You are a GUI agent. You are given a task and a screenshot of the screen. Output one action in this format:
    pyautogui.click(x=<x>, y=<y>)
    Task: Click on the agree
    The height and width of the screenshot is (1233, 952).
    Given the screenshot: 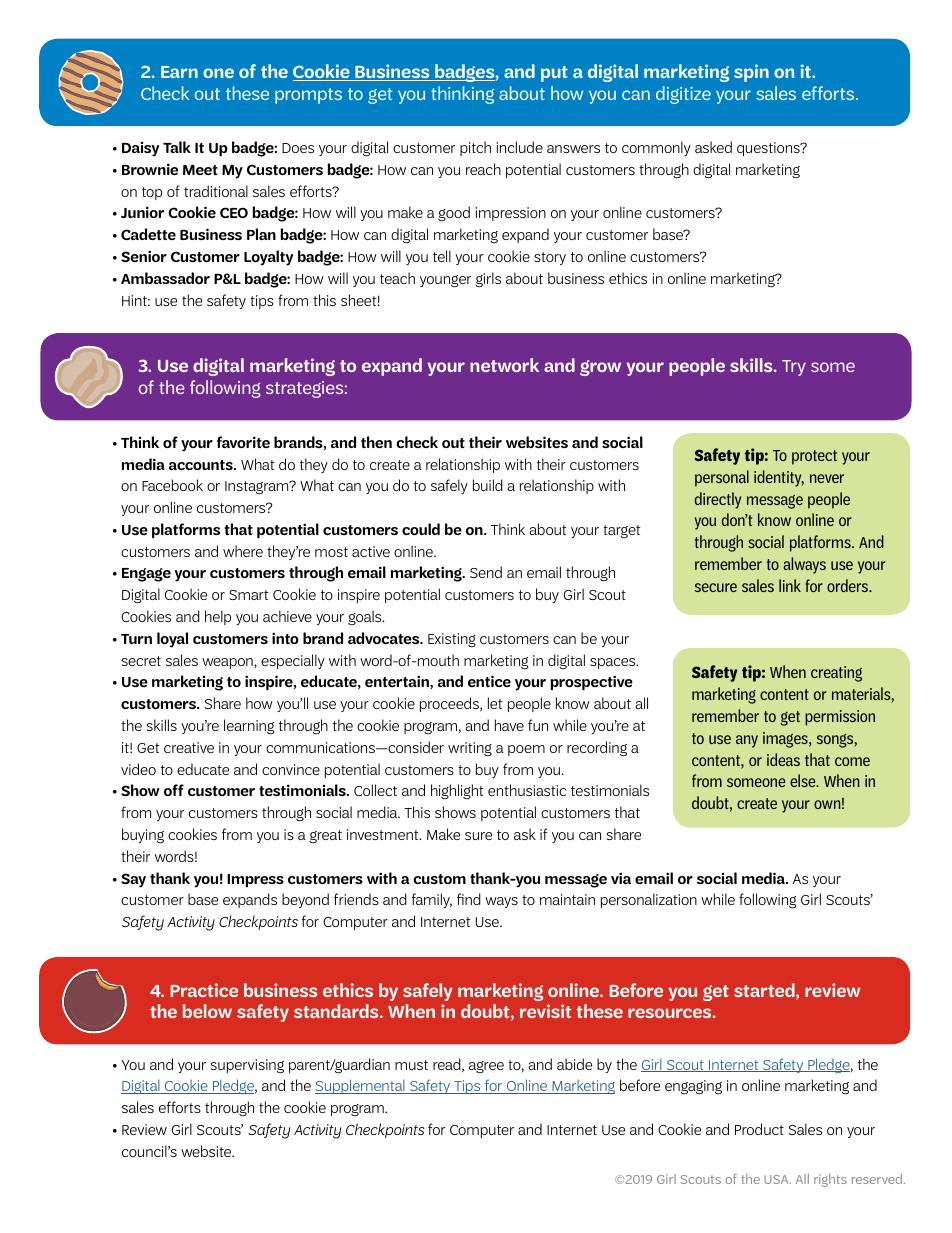 What is the action you would take?
    pyautogui.click(x=486, y=1067)
